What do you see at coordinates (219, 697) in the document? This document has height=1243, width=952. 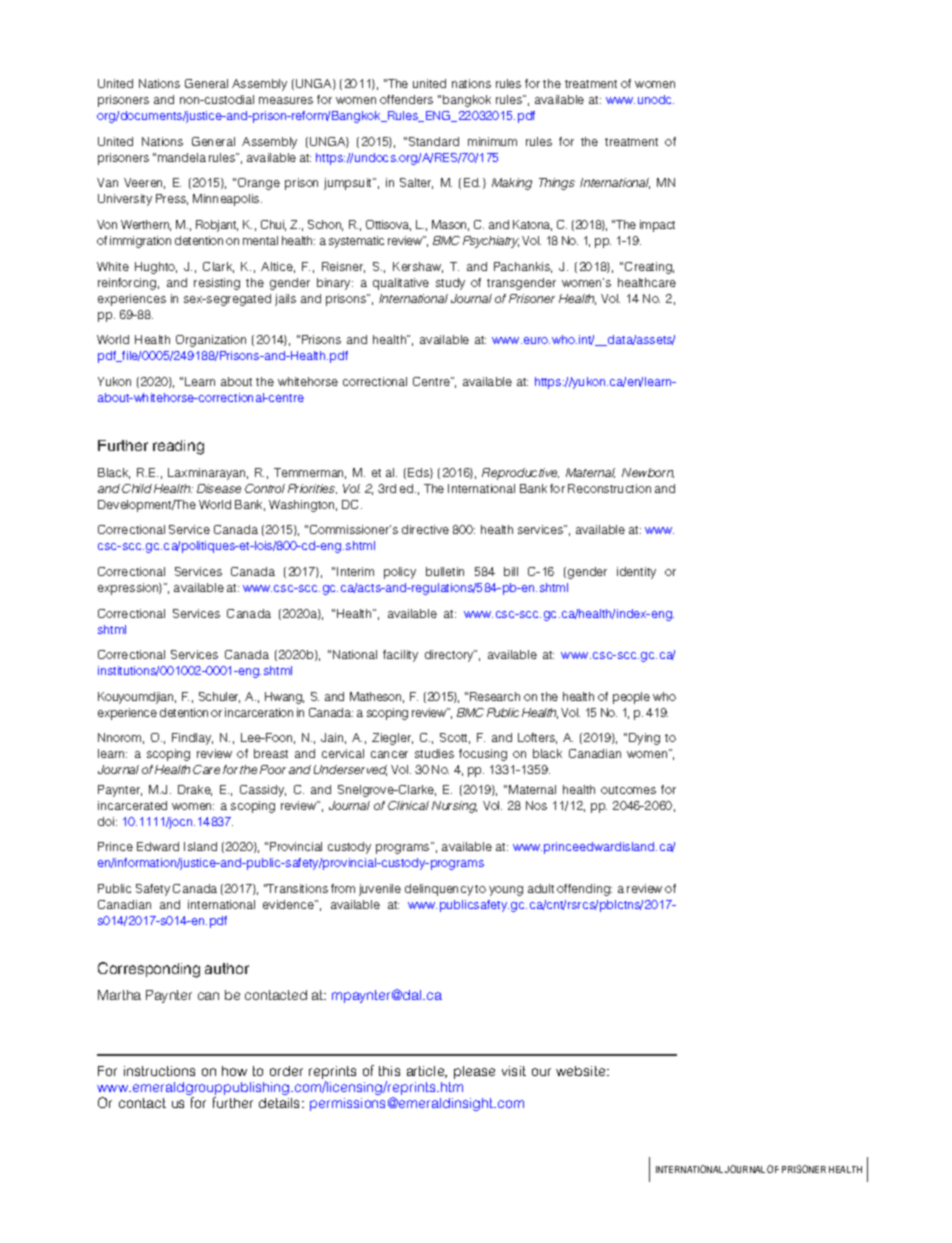 I see `Schuler` at bounding box center [219, 697].
